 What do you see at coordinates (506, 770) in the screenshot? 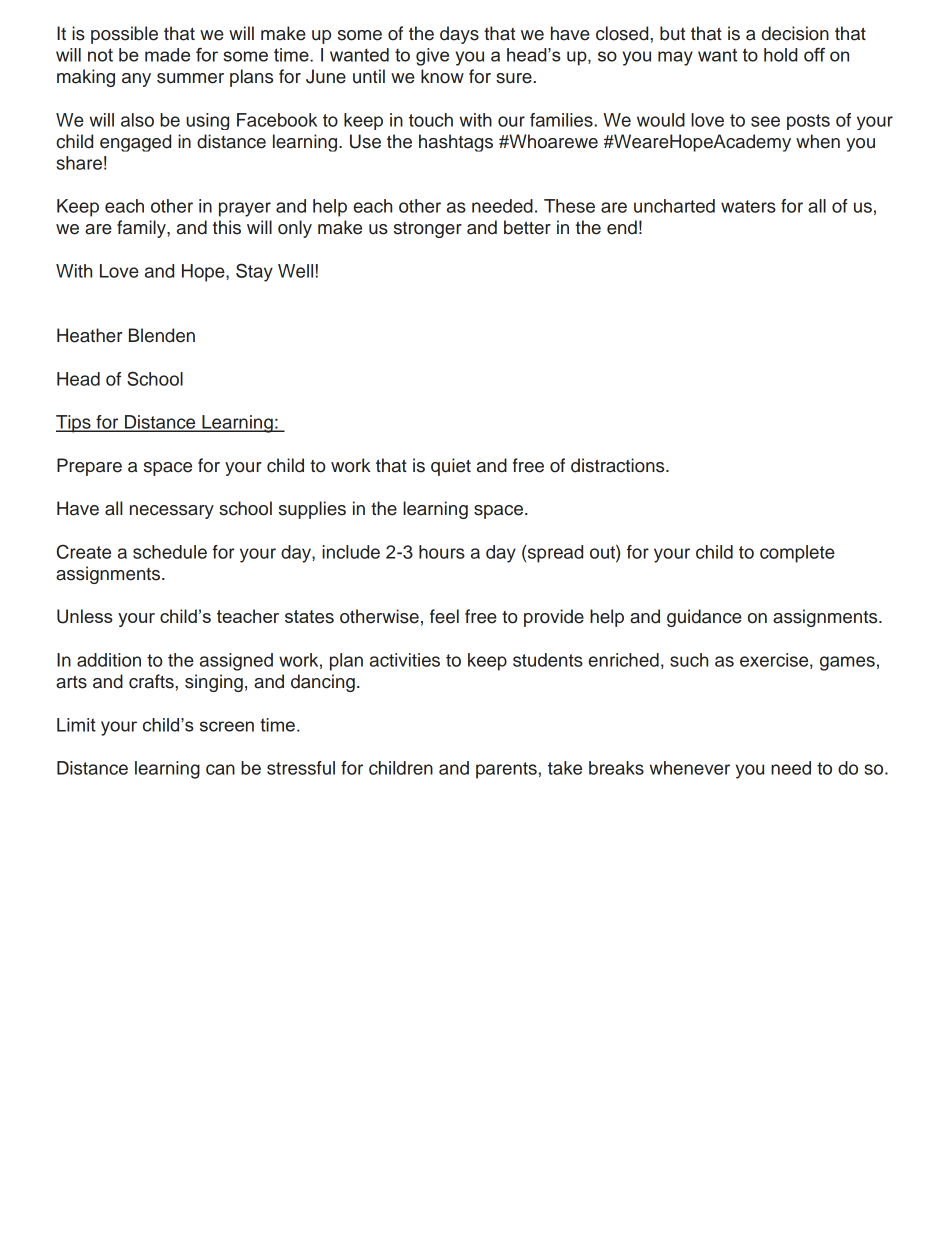
I see `parents` at bounding box center [506, 770].
